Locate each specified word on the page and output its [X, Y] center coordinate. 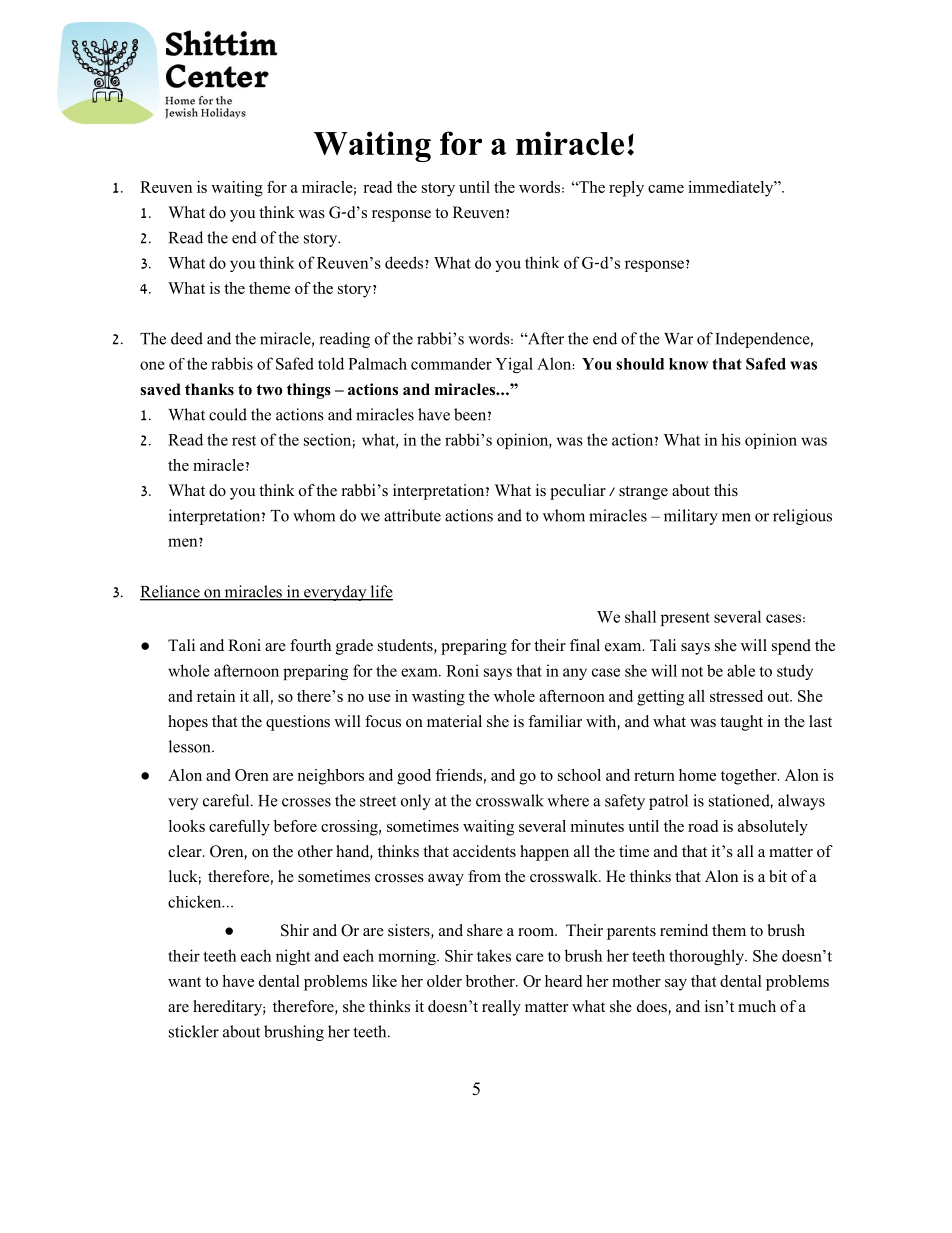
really [501, 1008]
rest [244, 441]
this [726, 490]
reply [626, 189]
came [666, 189]
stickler [194, 1031]
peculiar [578, 492]
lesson [191, 746]
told [331, 363]
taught [741, 723]
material [454, 721]
